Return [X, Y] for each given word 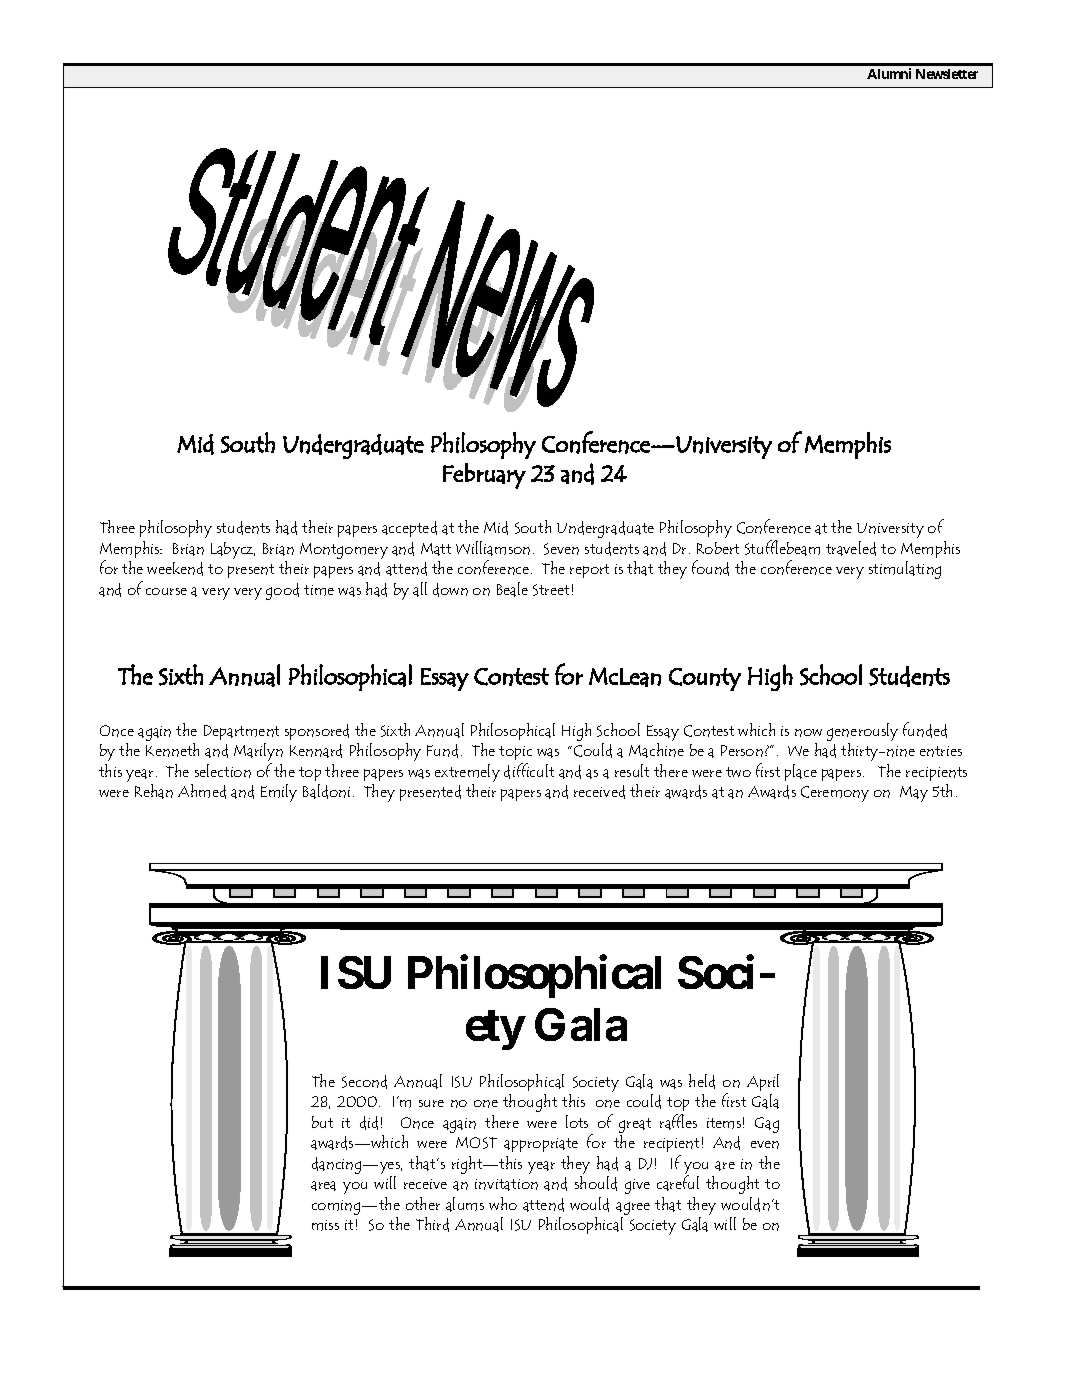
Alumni [889, 73]
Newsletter [947, 74]
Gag [767, 1125]
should [596, 1183]
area [323, 1186]
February [484, 476]
